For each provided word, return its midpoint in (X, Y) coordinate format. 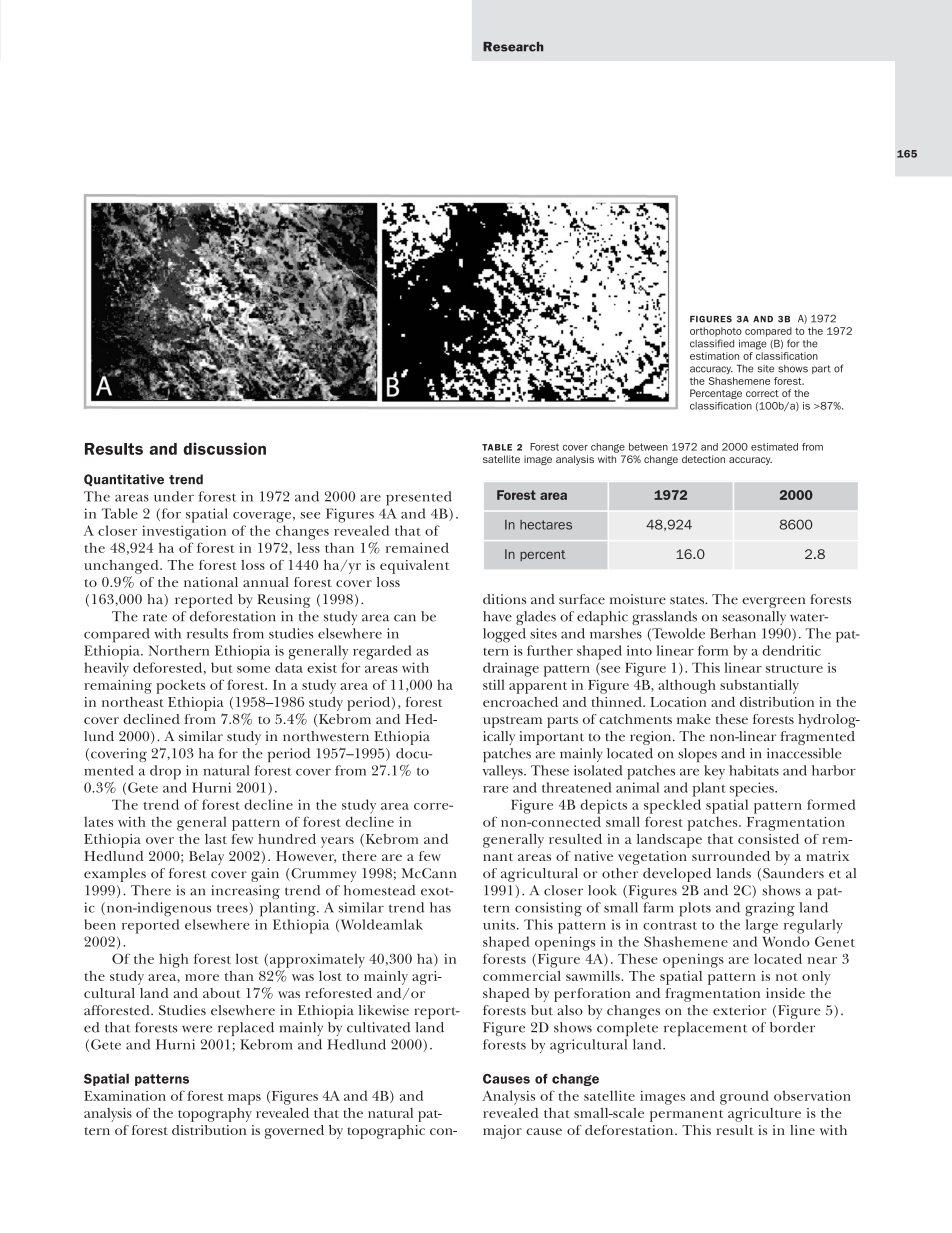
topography (215, 1115)
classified (712, 343)
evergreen (773, 602)
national (211, 582)
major (502, 1132)
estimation (714, 356)
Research (513, 47)
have (497, 616)
